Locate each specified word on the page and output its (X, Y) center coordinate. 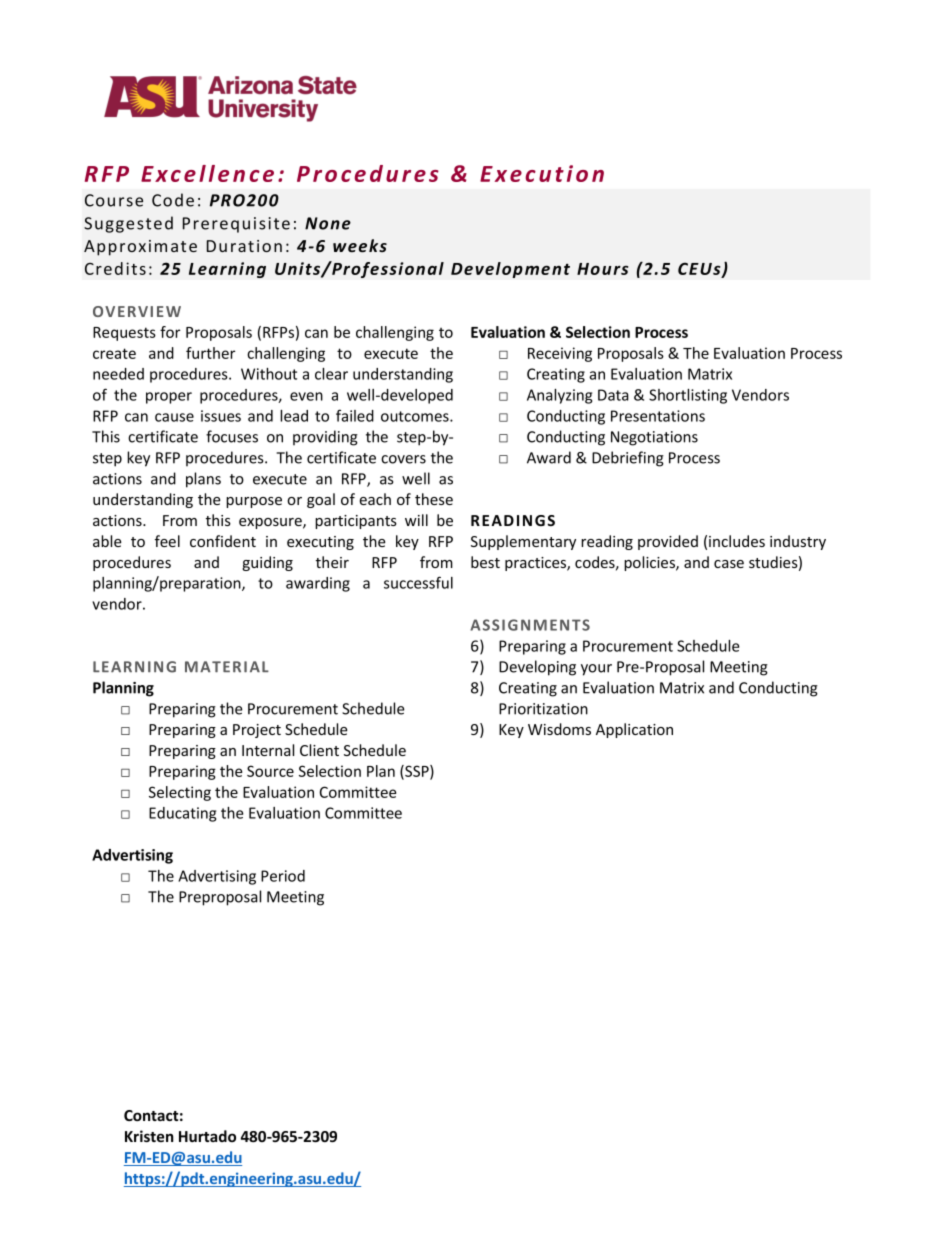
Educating (182, 814)
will (416, 520)
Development (510, 270)
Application (634, 730)
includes (737, 541)
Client (319, 750)
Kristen (149, 1136)
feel (167, 541)
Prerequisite (236, 225)
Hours (603, 269)
